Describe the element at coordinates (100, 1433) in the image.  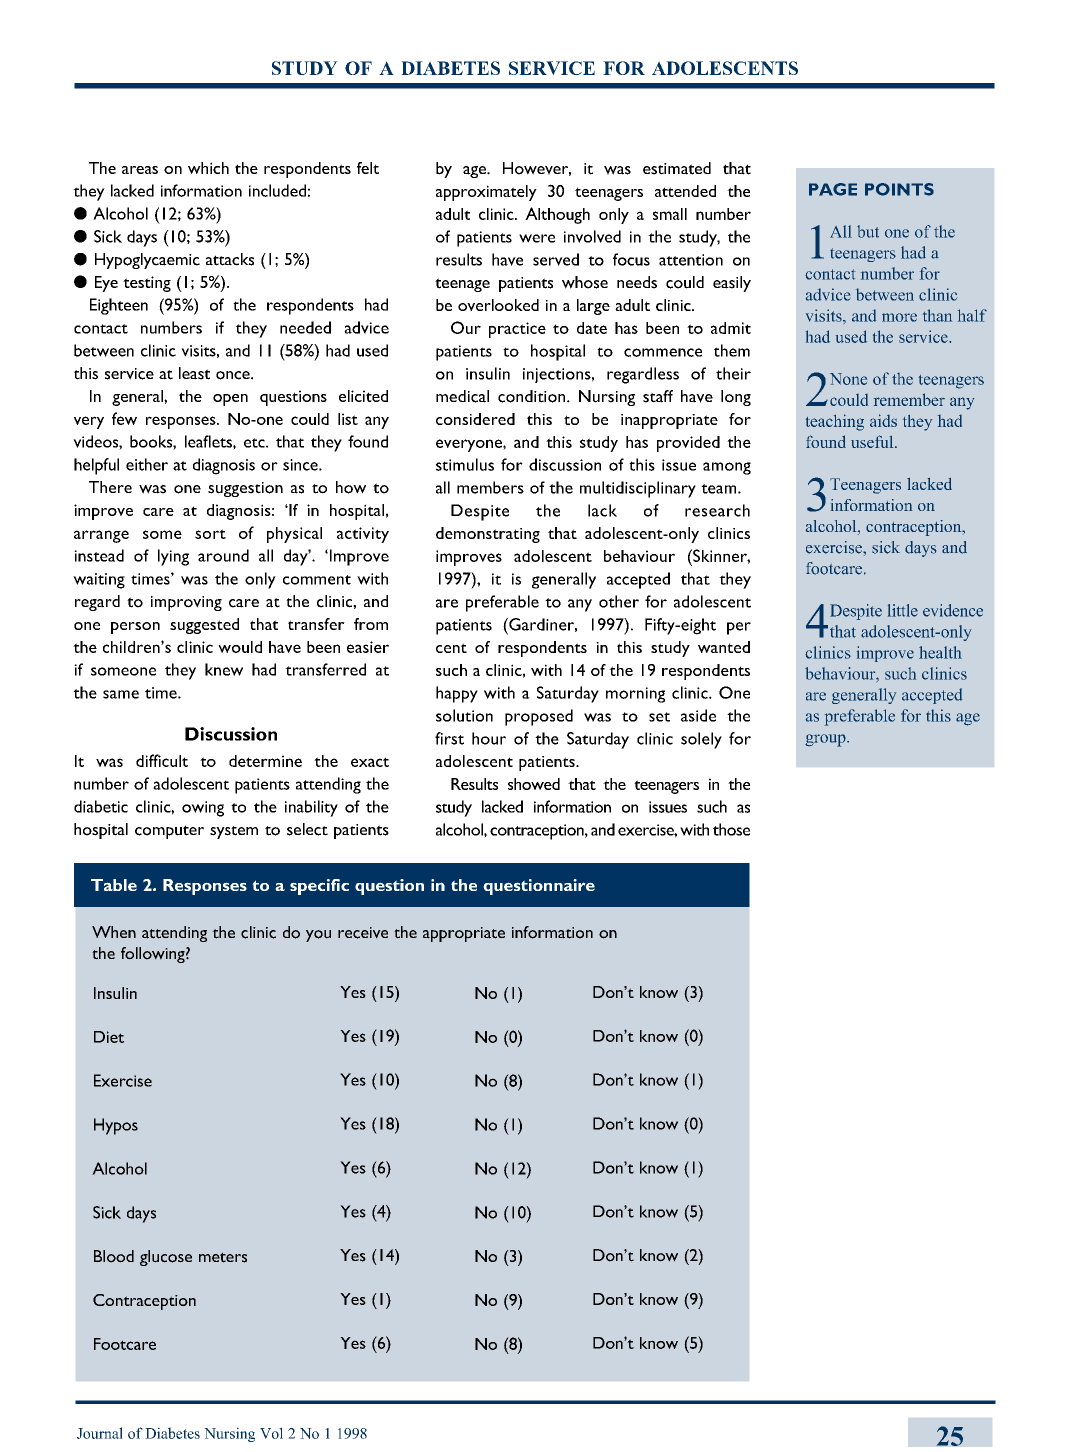
I see `Journal` at that location.
